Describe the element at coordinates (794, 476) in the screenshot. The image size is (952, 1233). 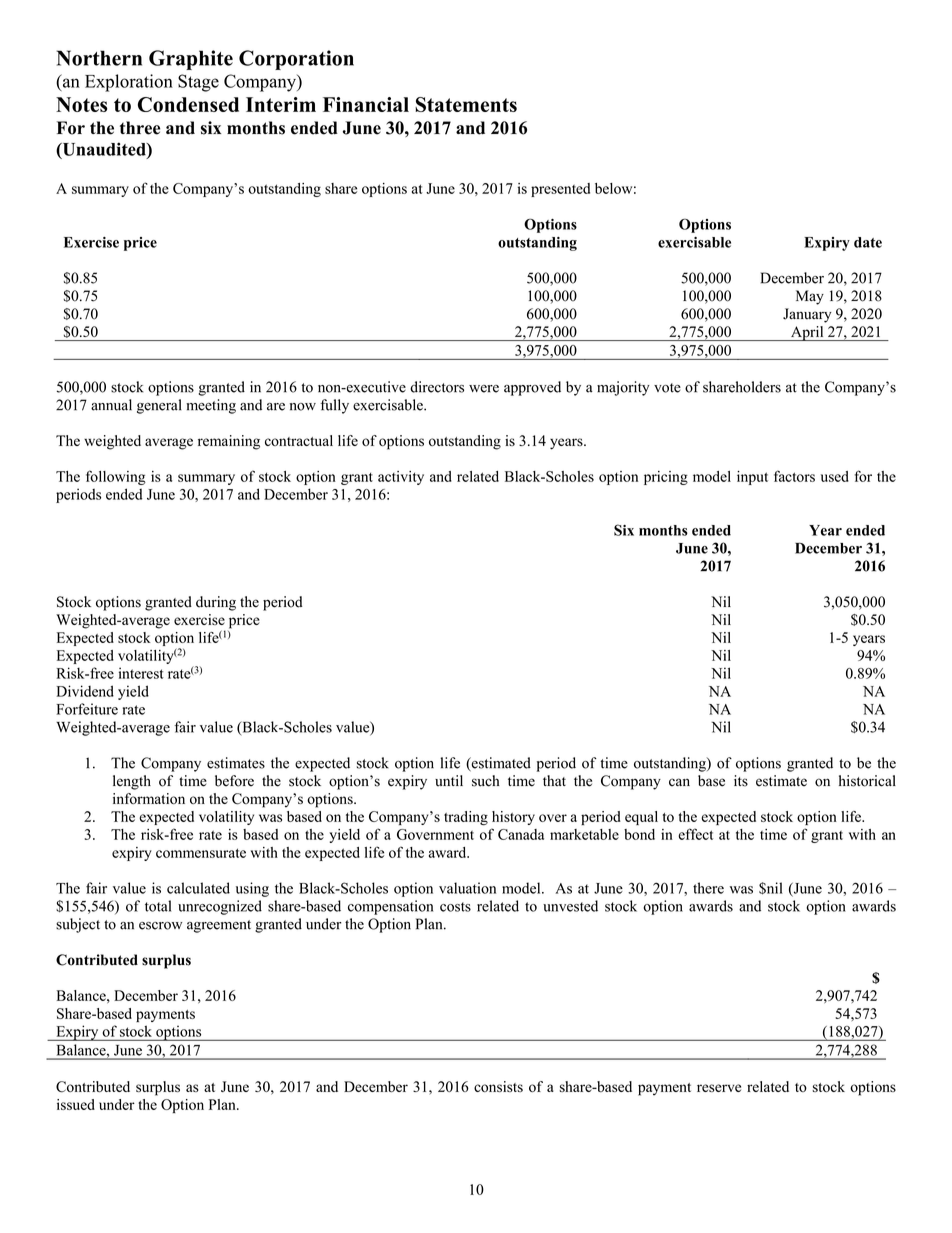
I see `factors` at that location.
